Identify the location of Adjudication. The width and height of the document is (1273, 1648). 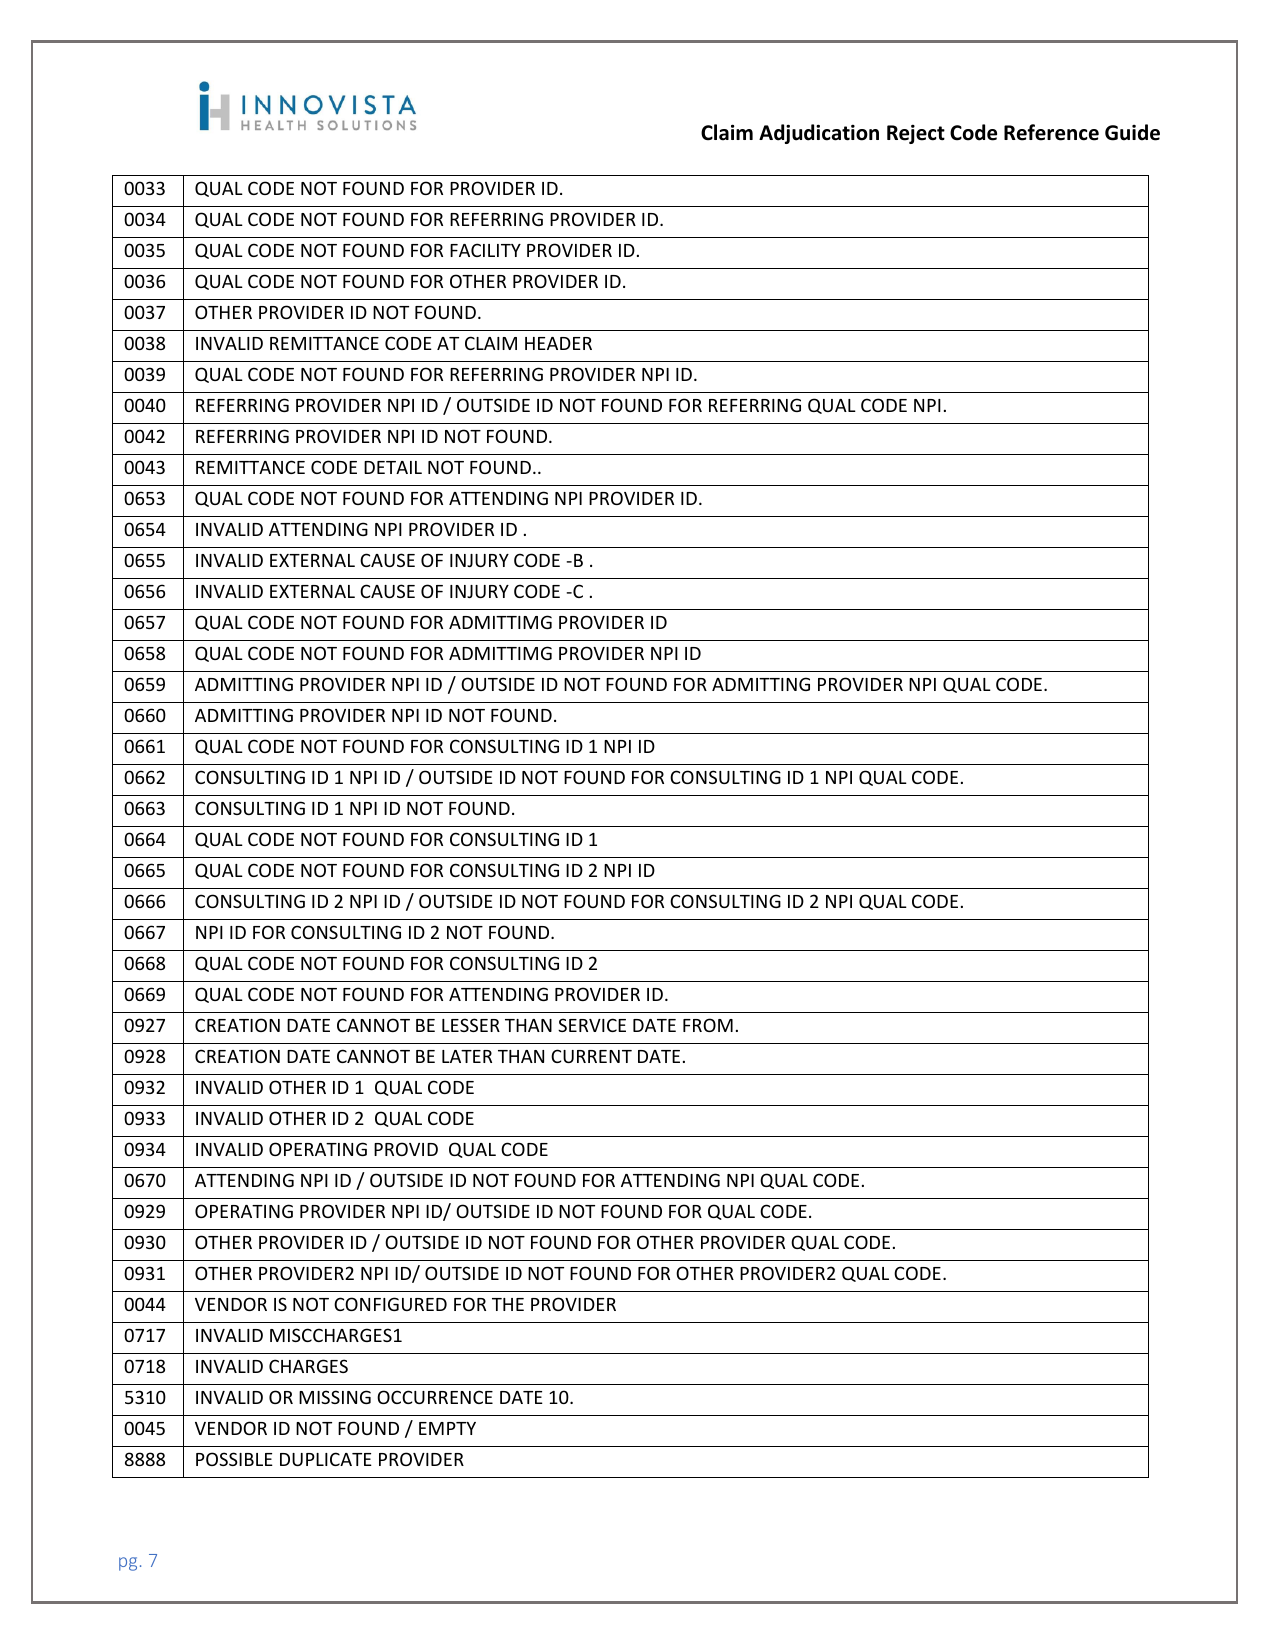
(819, 134).
